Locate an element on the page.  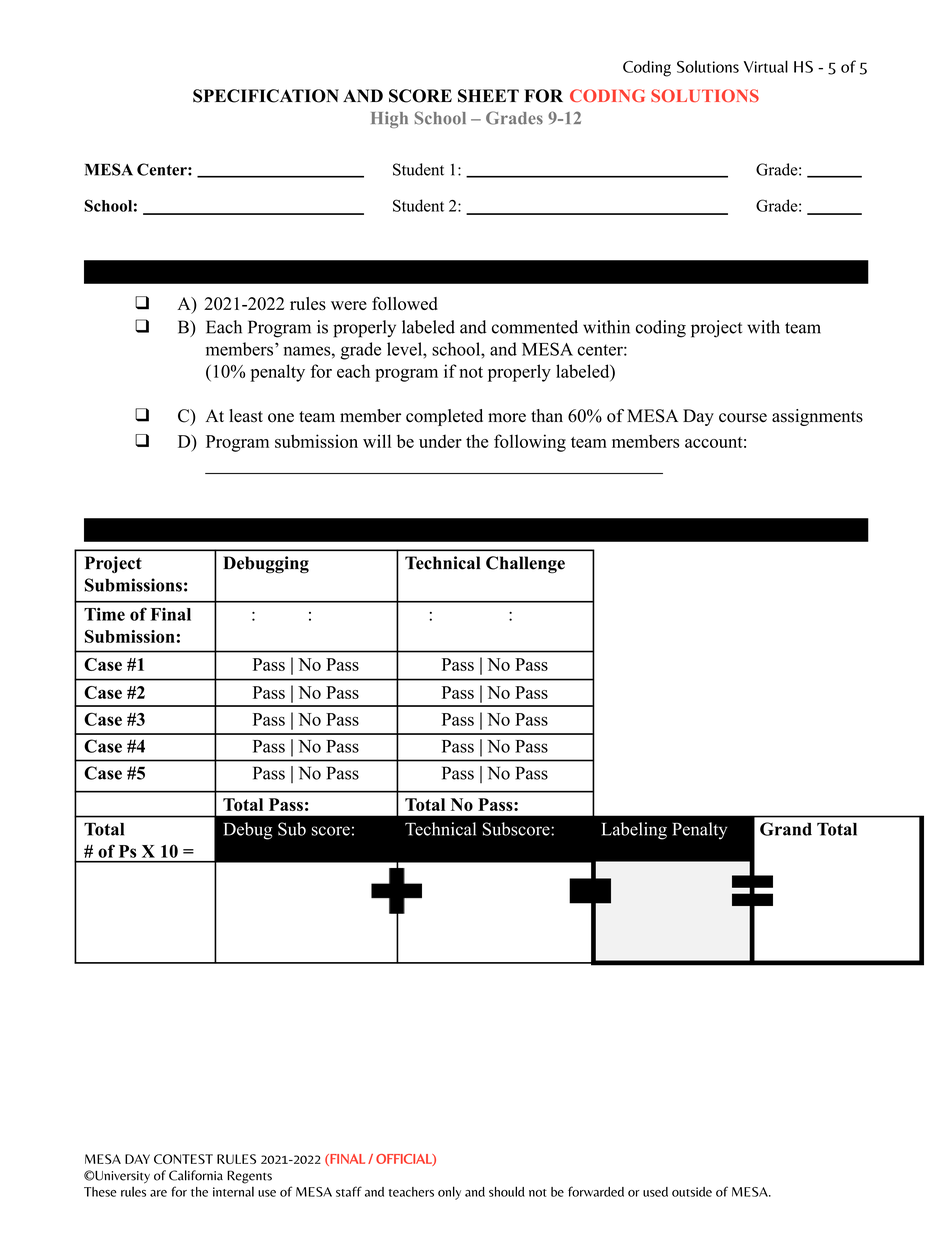
only is located at coordinates (449, 1193).
